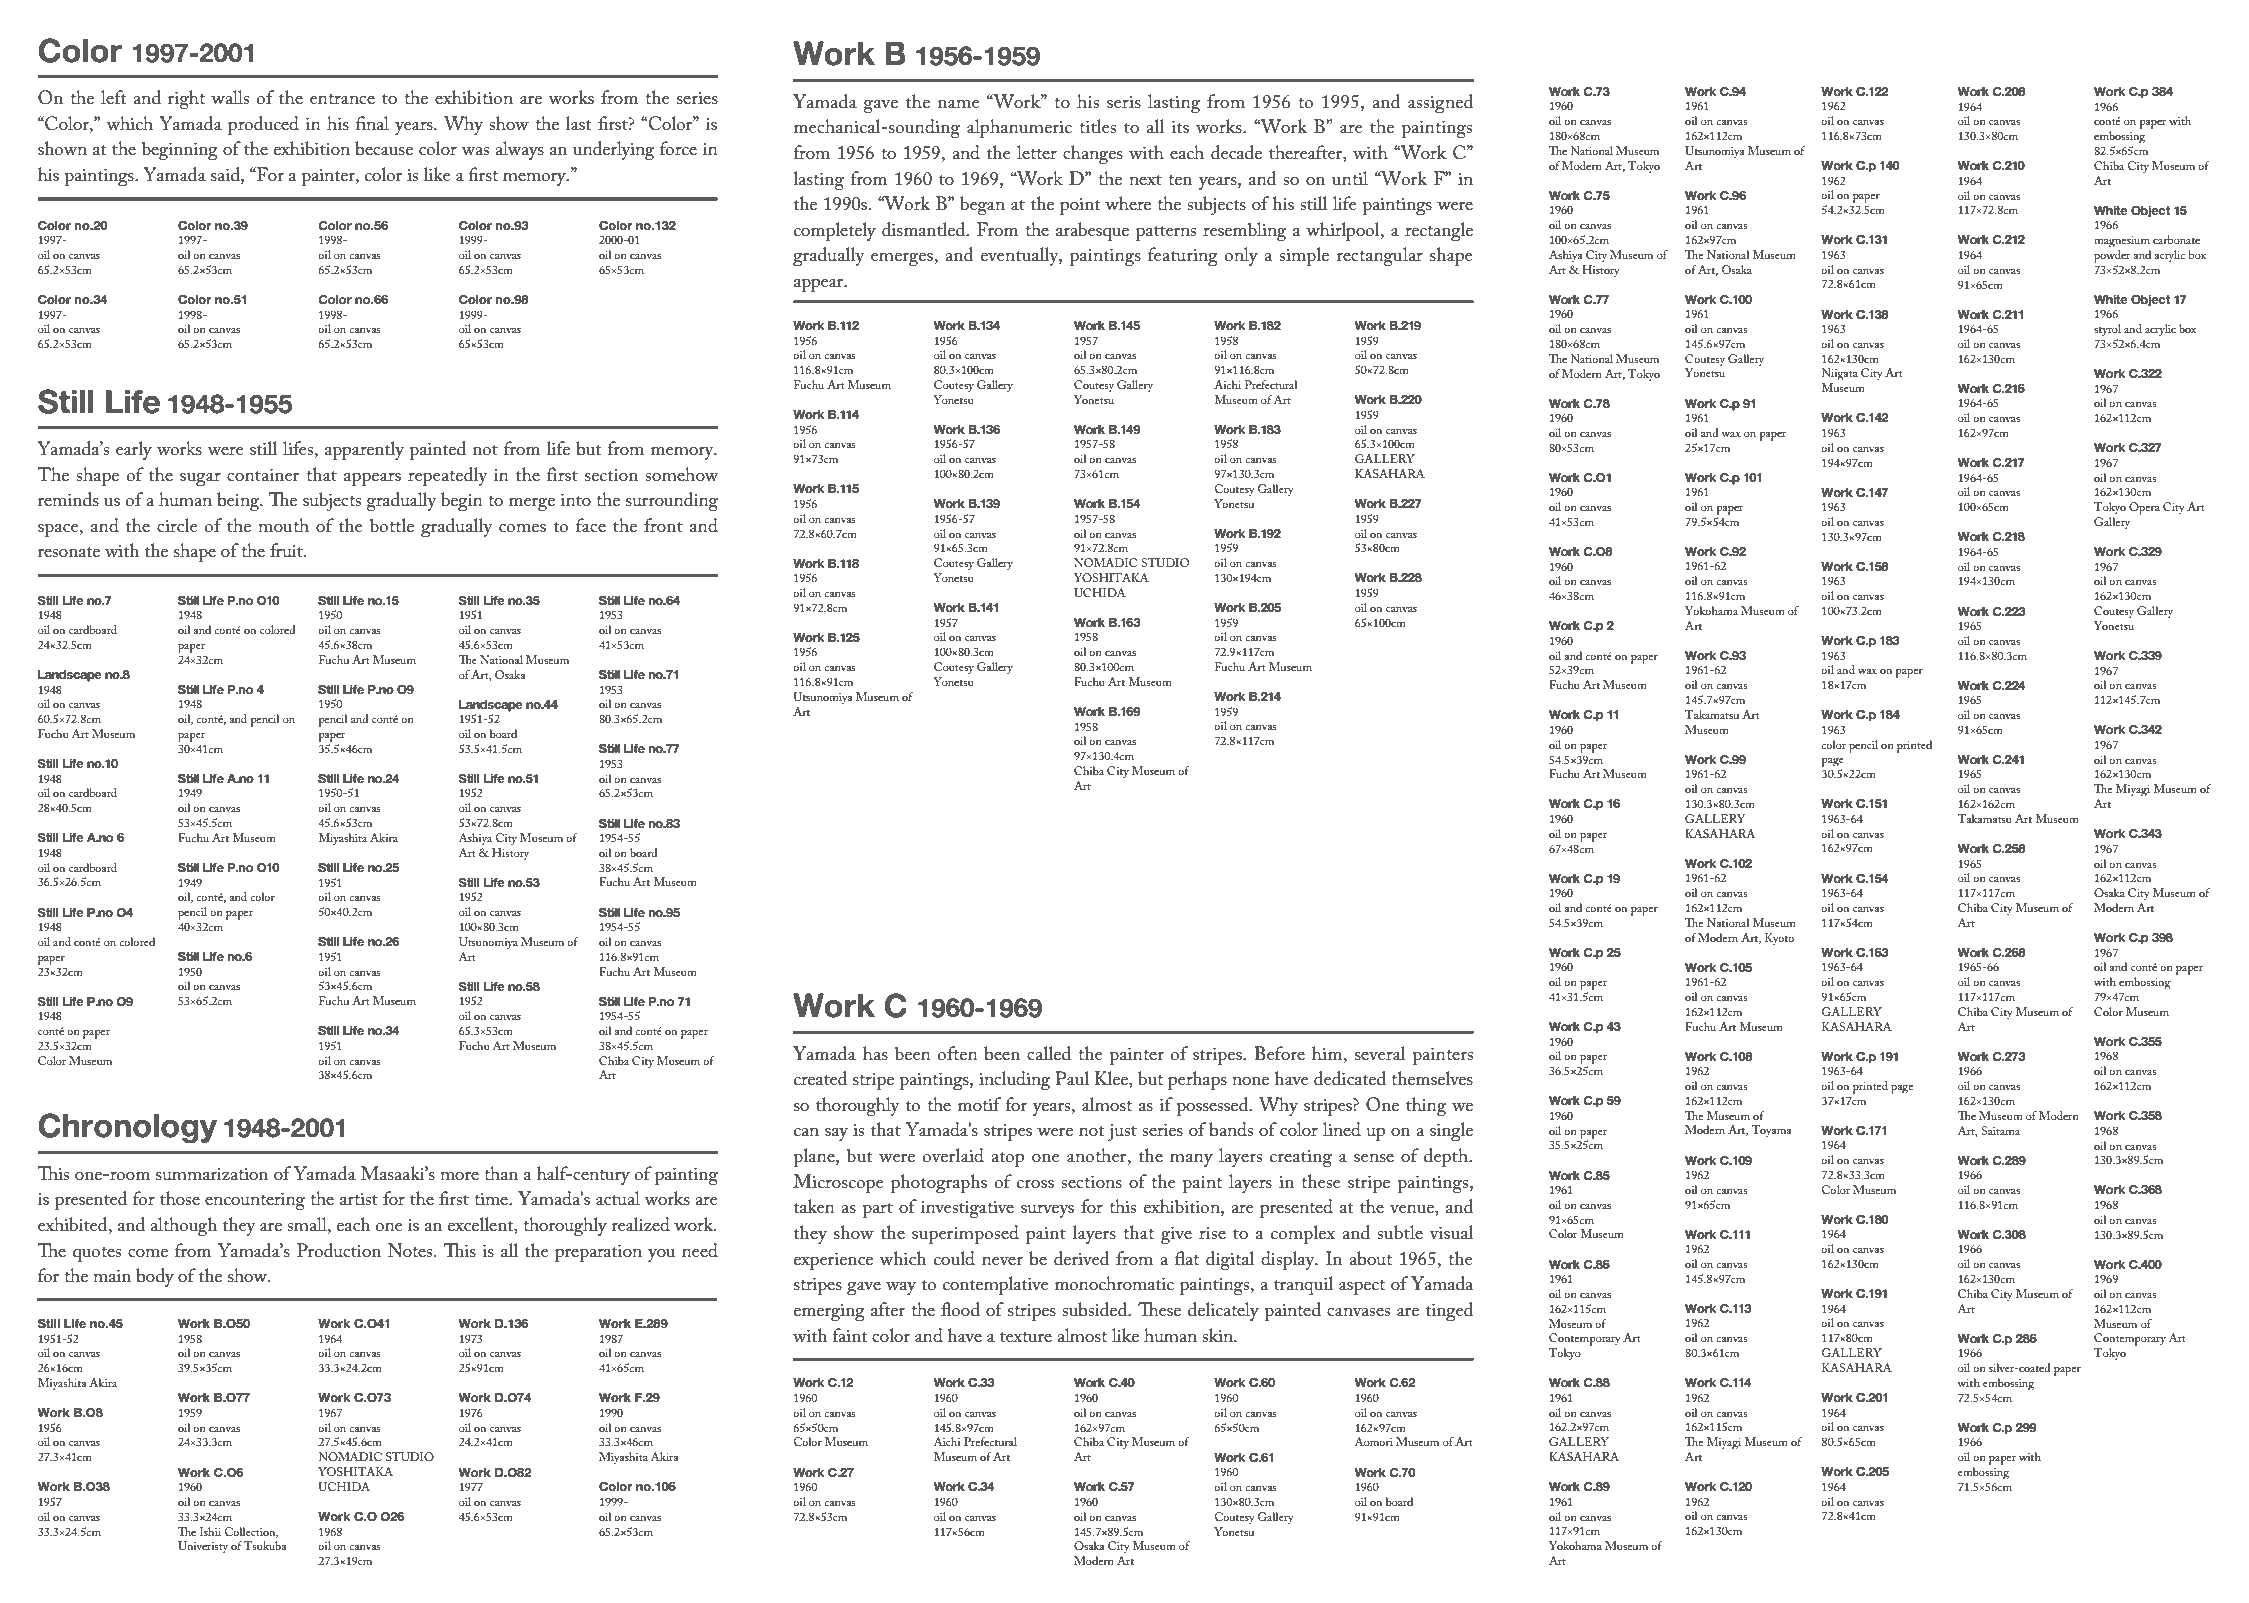  Describe the element at coordinates (2000, 1130) in the page. I see `Saitama` at that location.
